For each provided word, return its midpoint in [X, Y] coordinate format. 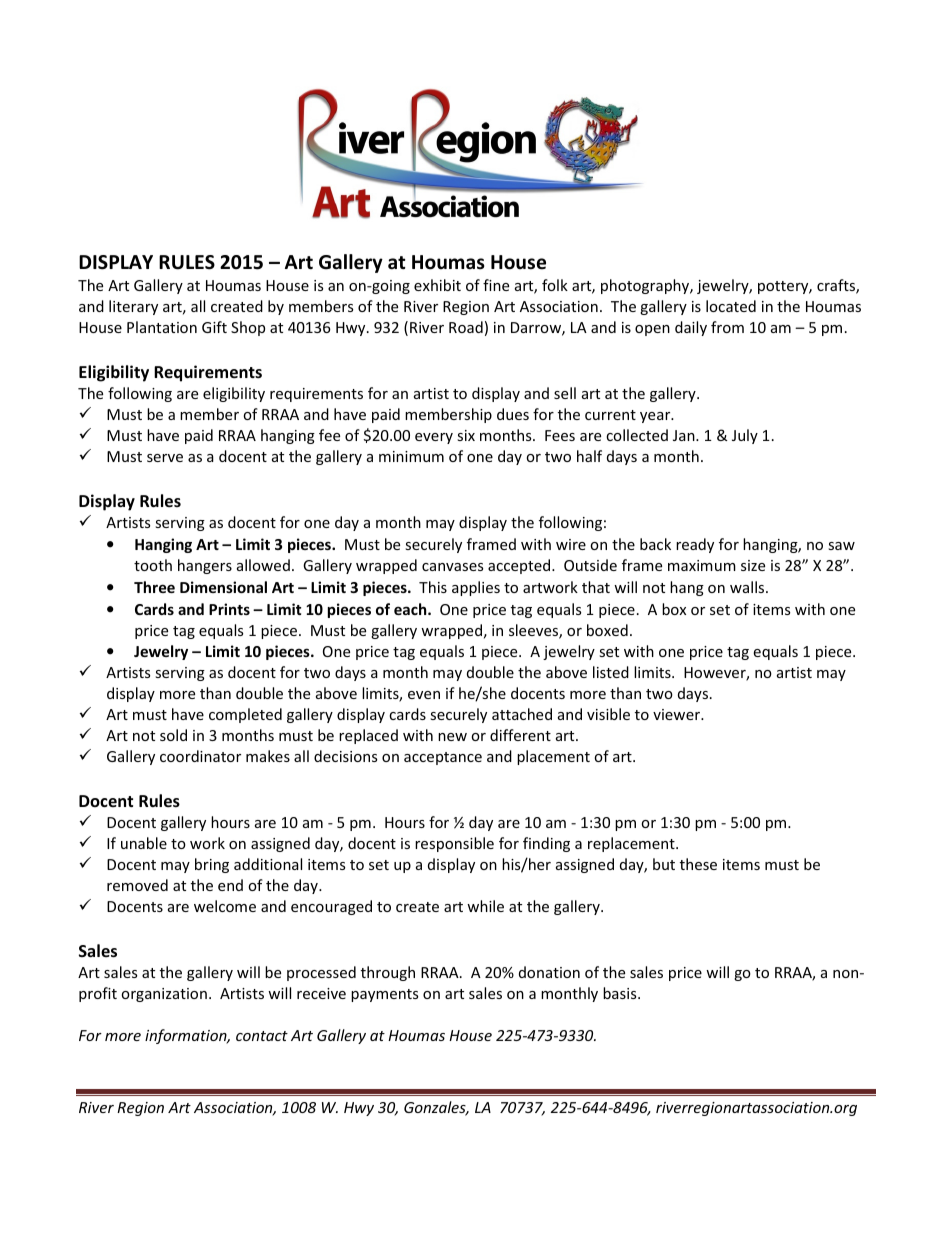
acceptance [443, 758]
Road [466, 327]
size [753, 565]
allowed [263, 565]
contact [262, 1036]
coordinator [200, 756]
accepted [520, 566]
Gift [214, 327]
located [731, 306]
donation [549, 972]
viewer [678, 714]
